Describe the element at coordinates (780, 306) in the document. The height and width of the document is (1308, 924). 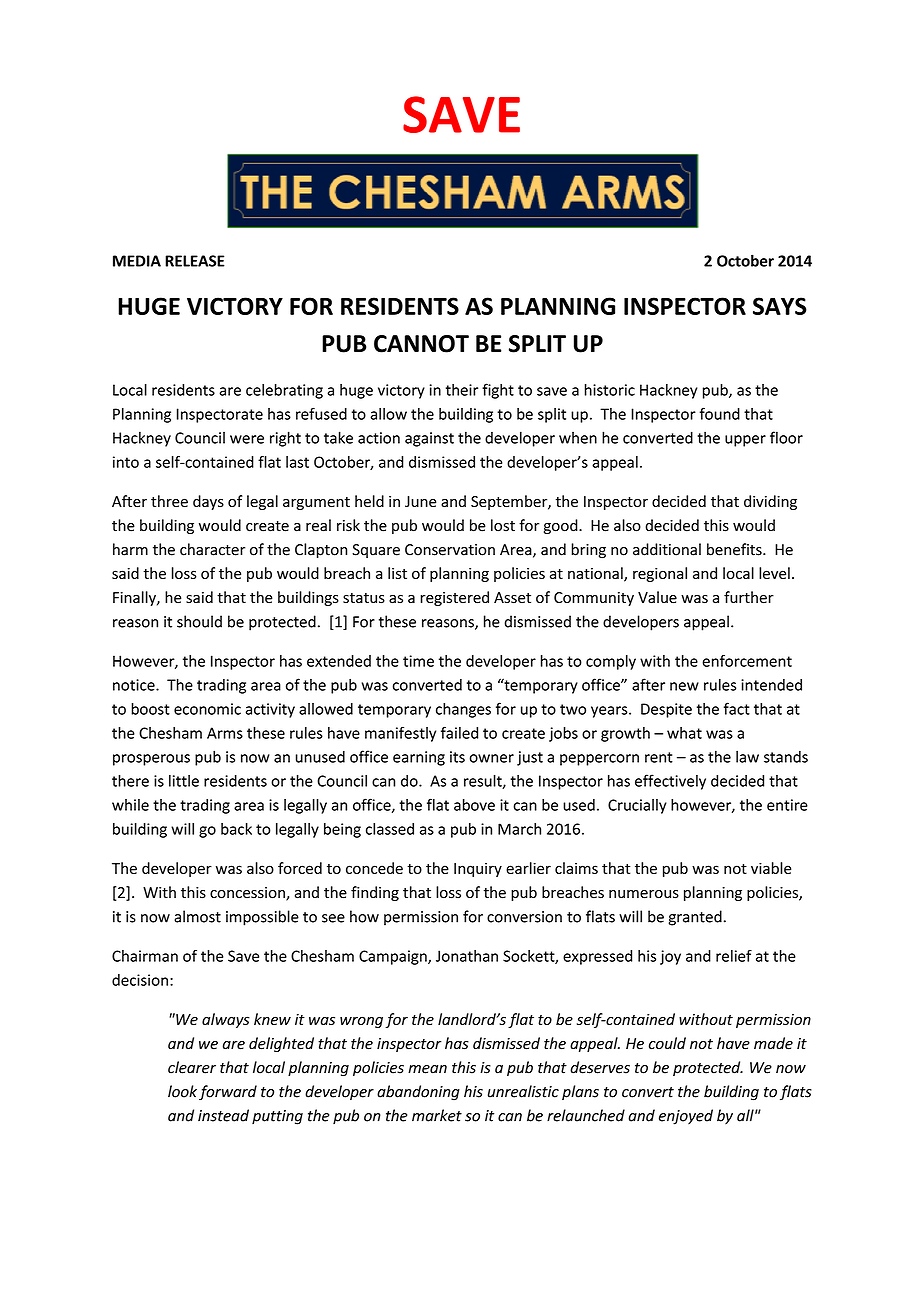
I see `SAYS` at that location.
